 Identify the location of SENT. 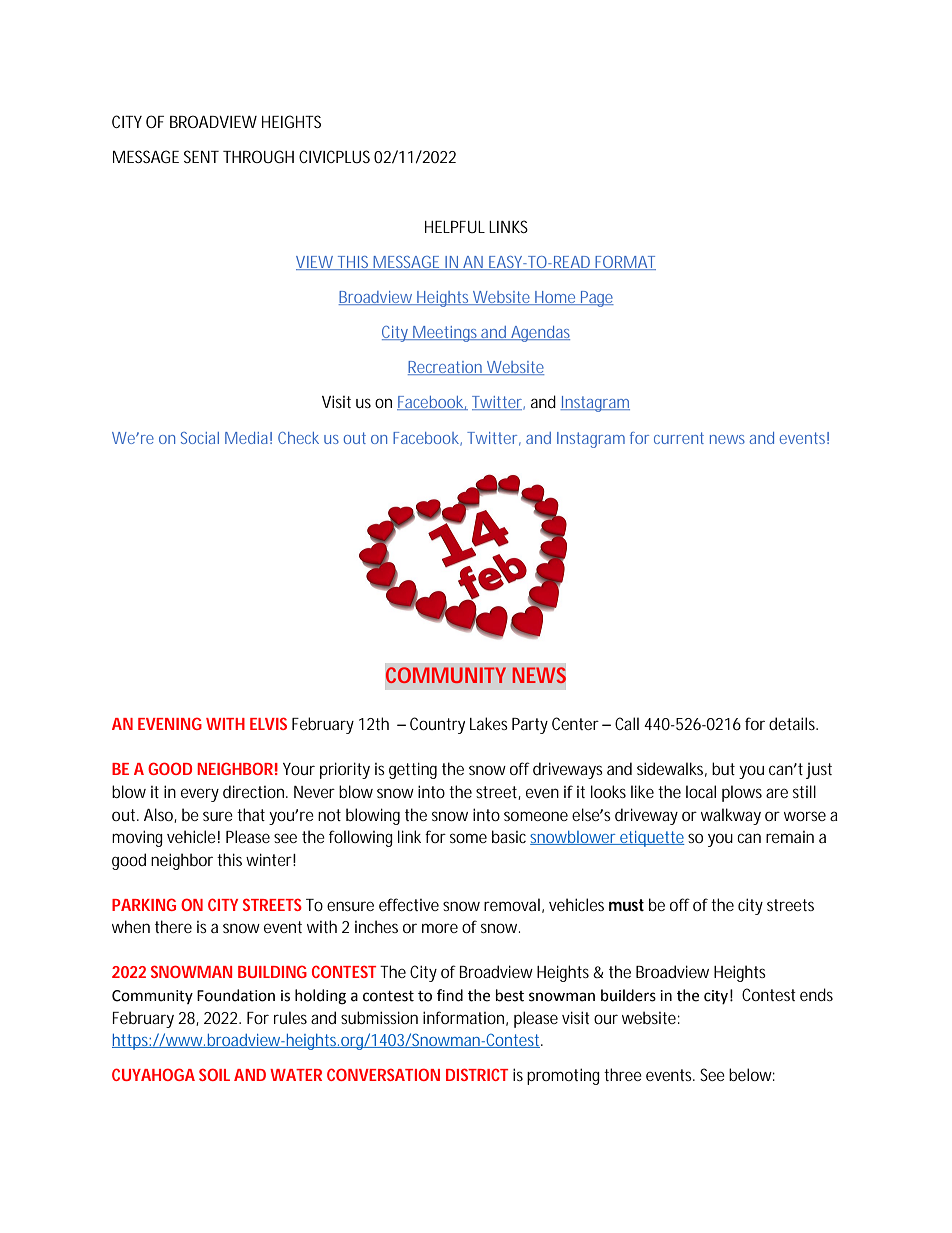
(201, 156).
